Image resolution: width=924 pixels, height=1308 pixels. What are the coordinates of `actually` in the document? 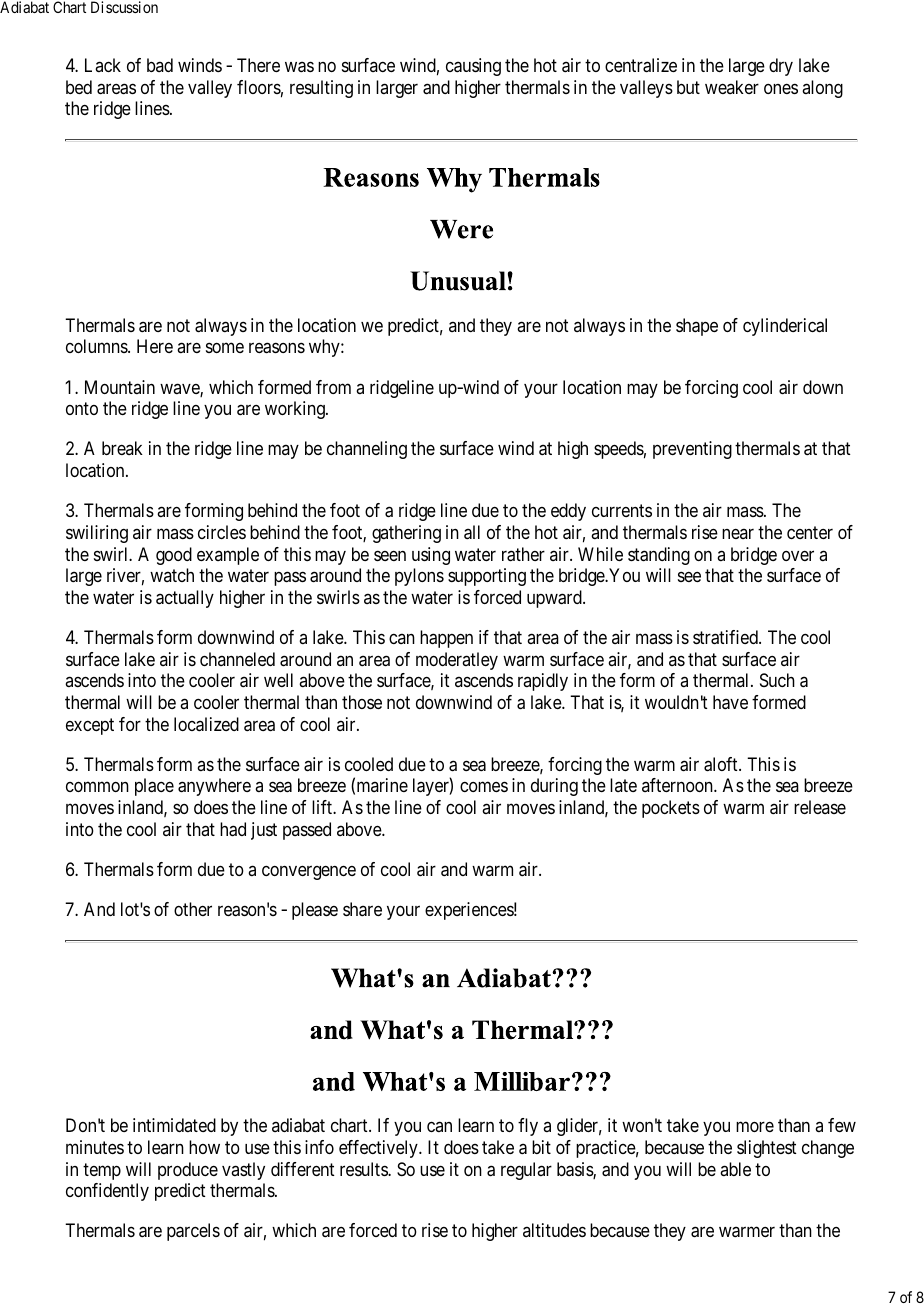 It's located at (185, 599).
